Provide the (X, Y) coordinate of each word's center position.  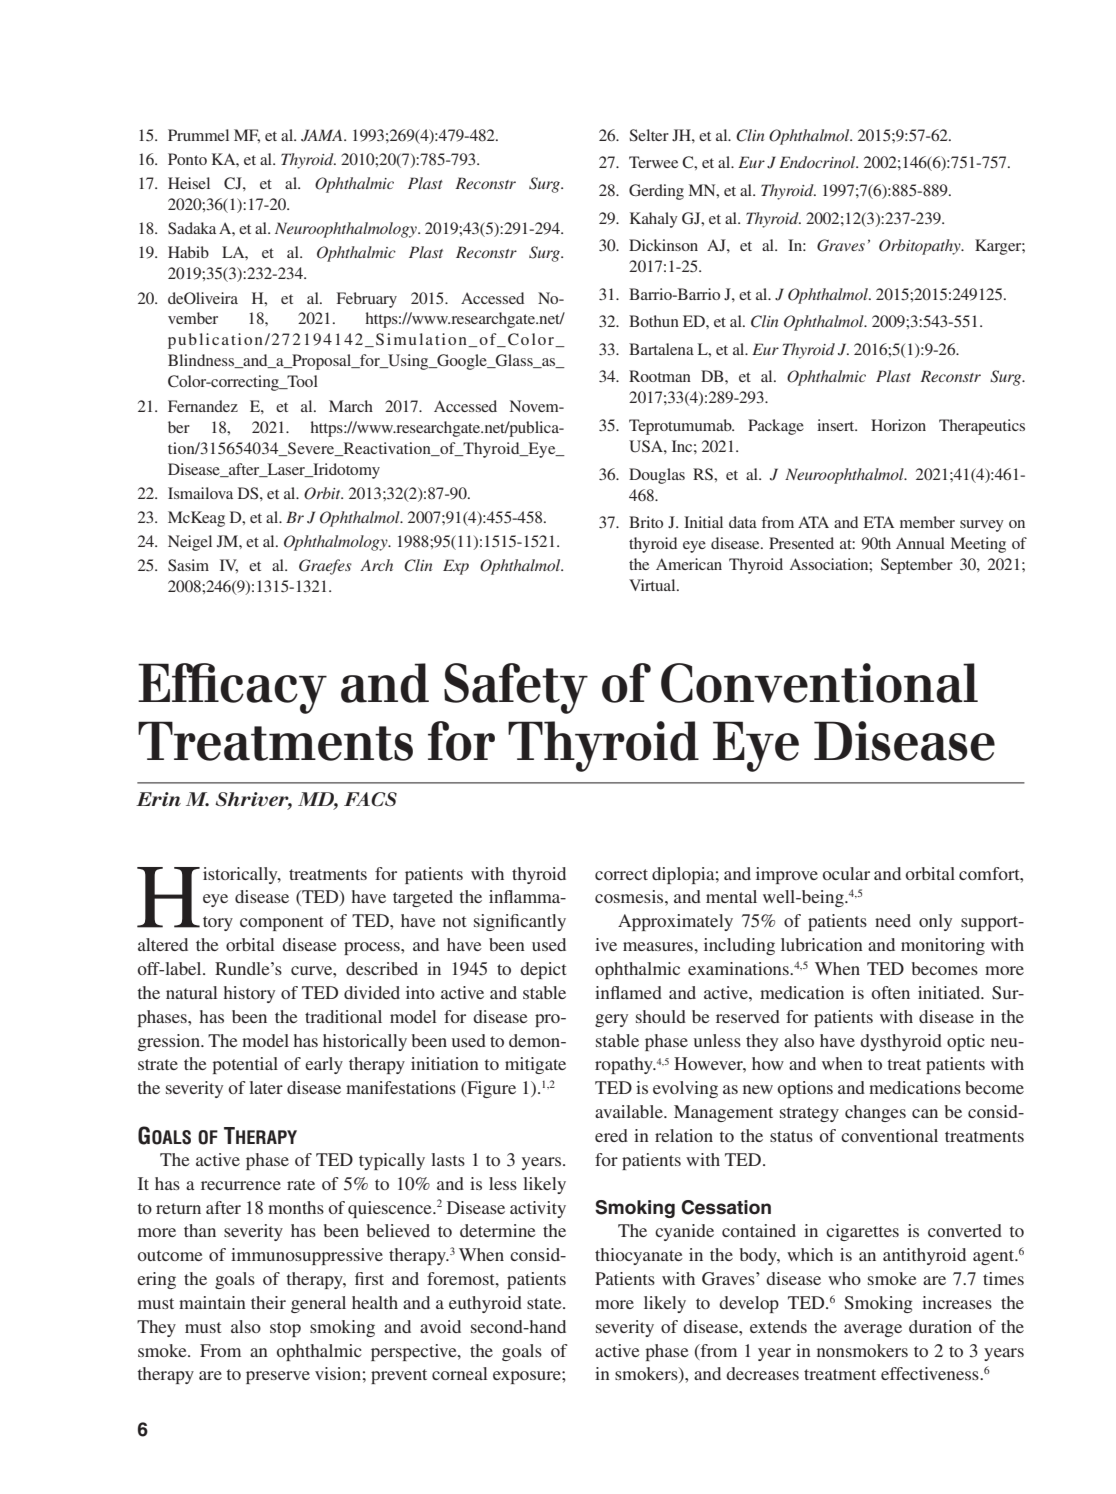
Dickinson (663, 245)
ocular (846, 873)
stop (285, 1329)
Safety (516, 688)
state (545, 1303)
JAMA (323, 135)
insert (837, 425)
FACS (370, 799)
